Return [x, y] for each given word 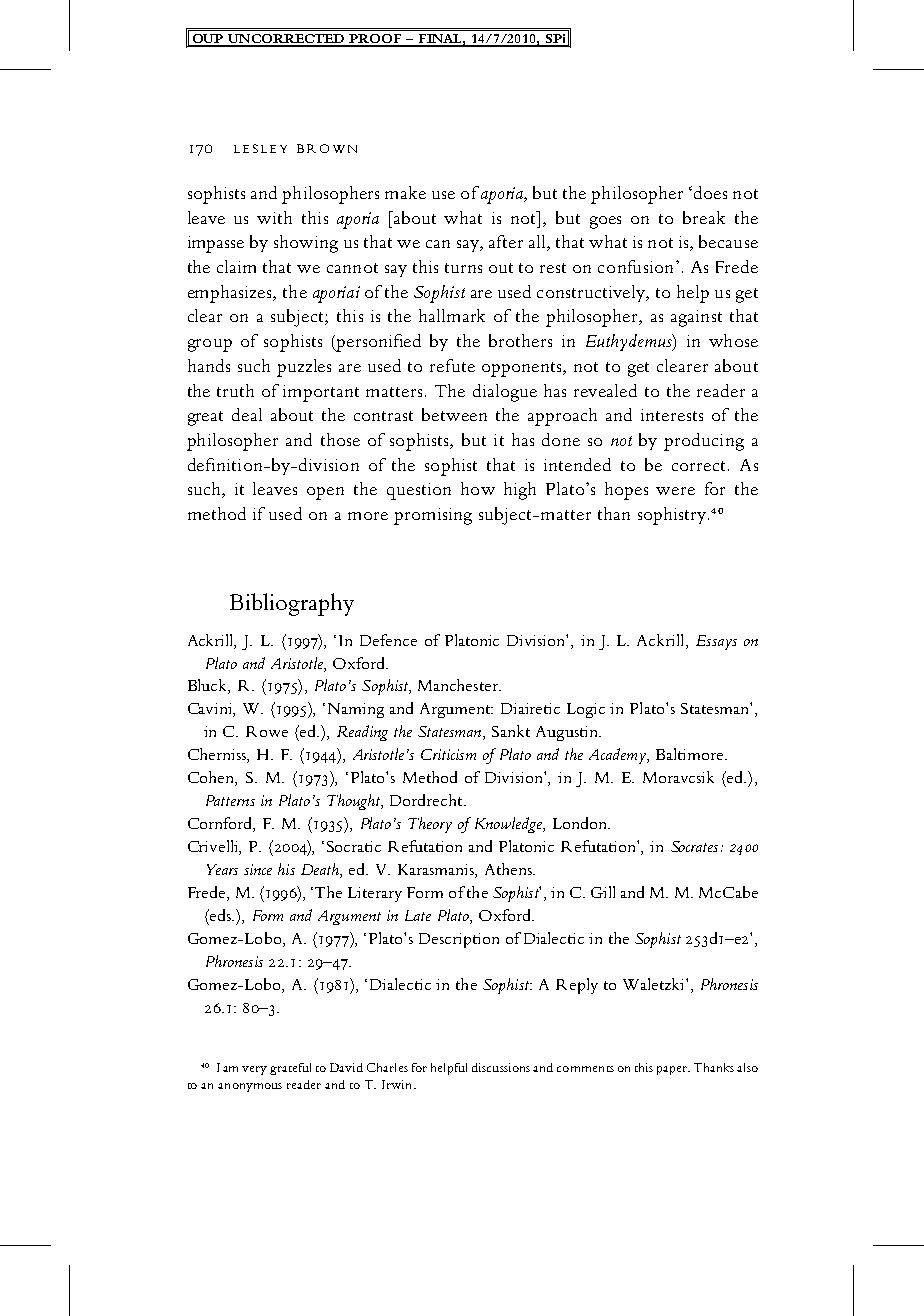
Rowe [267, 731]
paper [673, 1070]
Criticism [448, 754]
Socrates [694, 846]
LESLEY [260, 148]
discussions [501, 1067]
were [675, 491]
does [710, 192]
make [405, 192]
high [520, 491]
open [325, 493]
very [254, 1070]
